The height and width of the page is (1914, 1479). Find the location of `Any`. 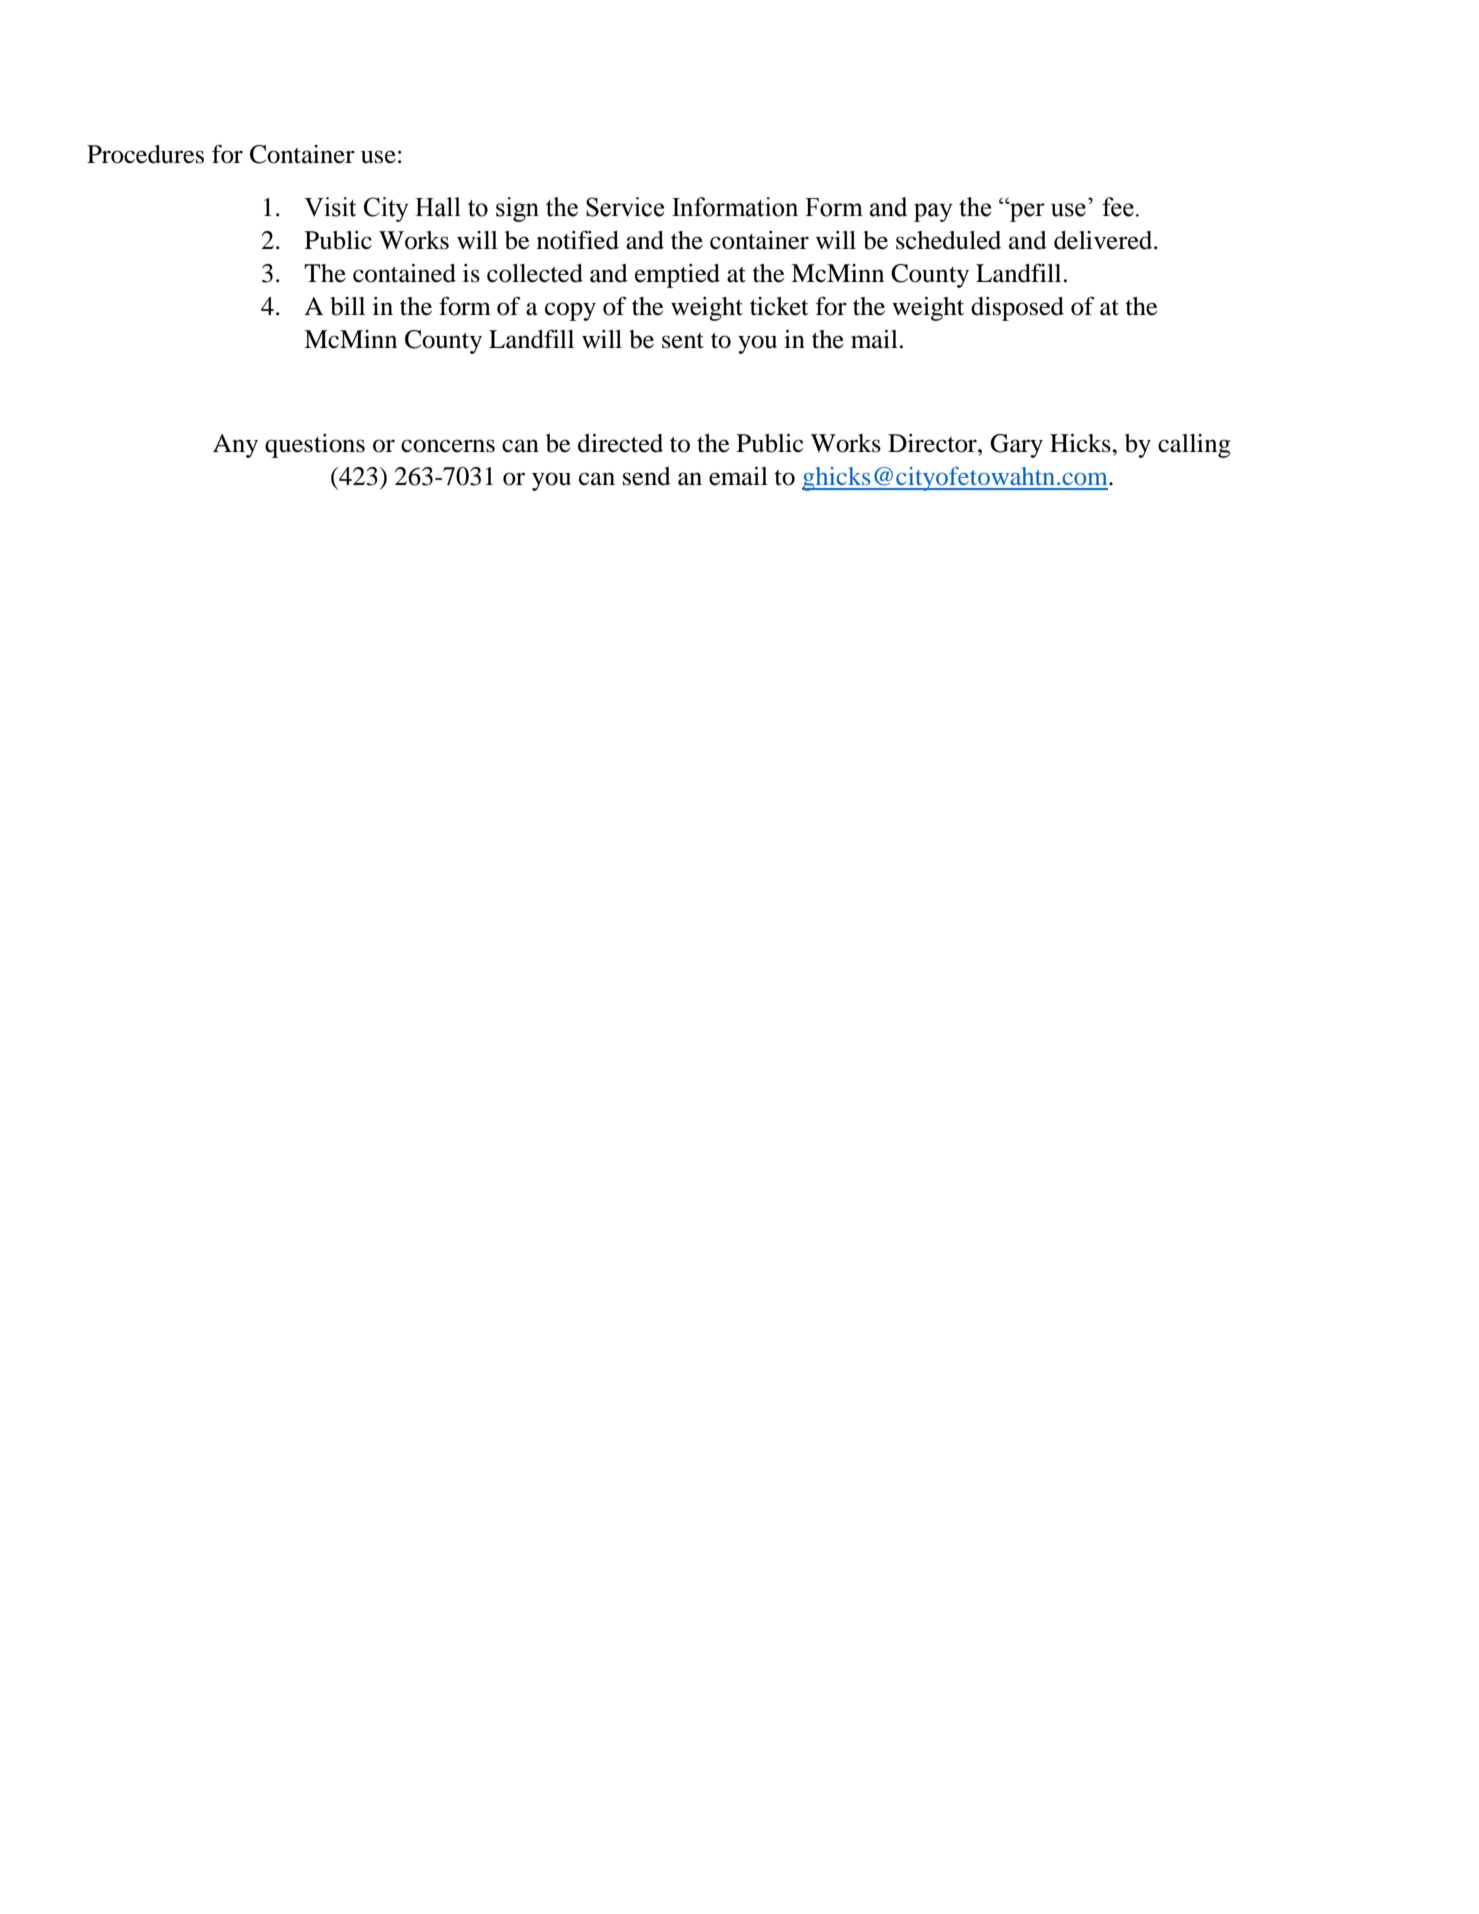

Any is located at coordinates (235, 446).
